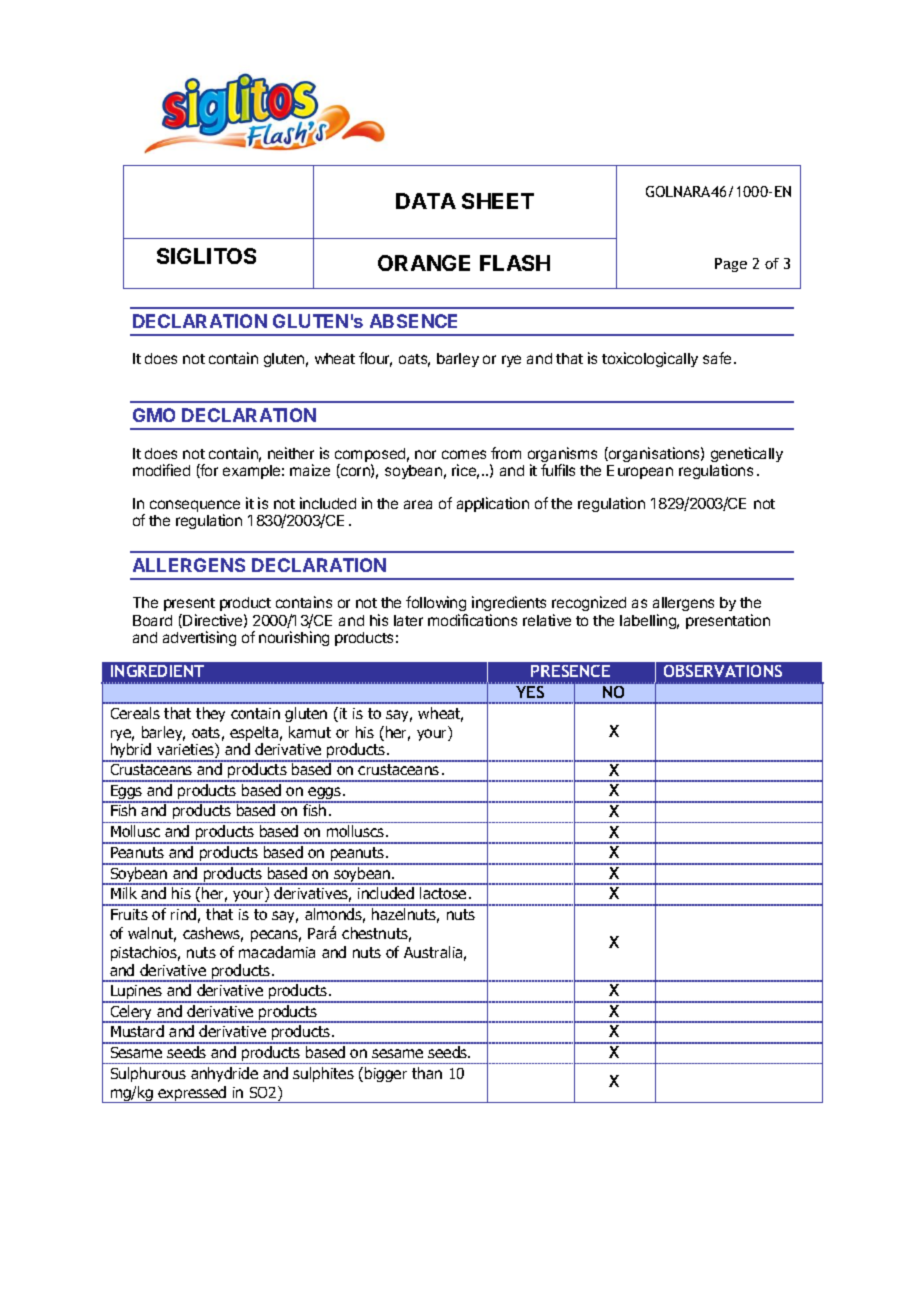 The image size is (924, 1308). Describe the element at coordinates (418, 504) in the screenshot. I see `area` at that location.
